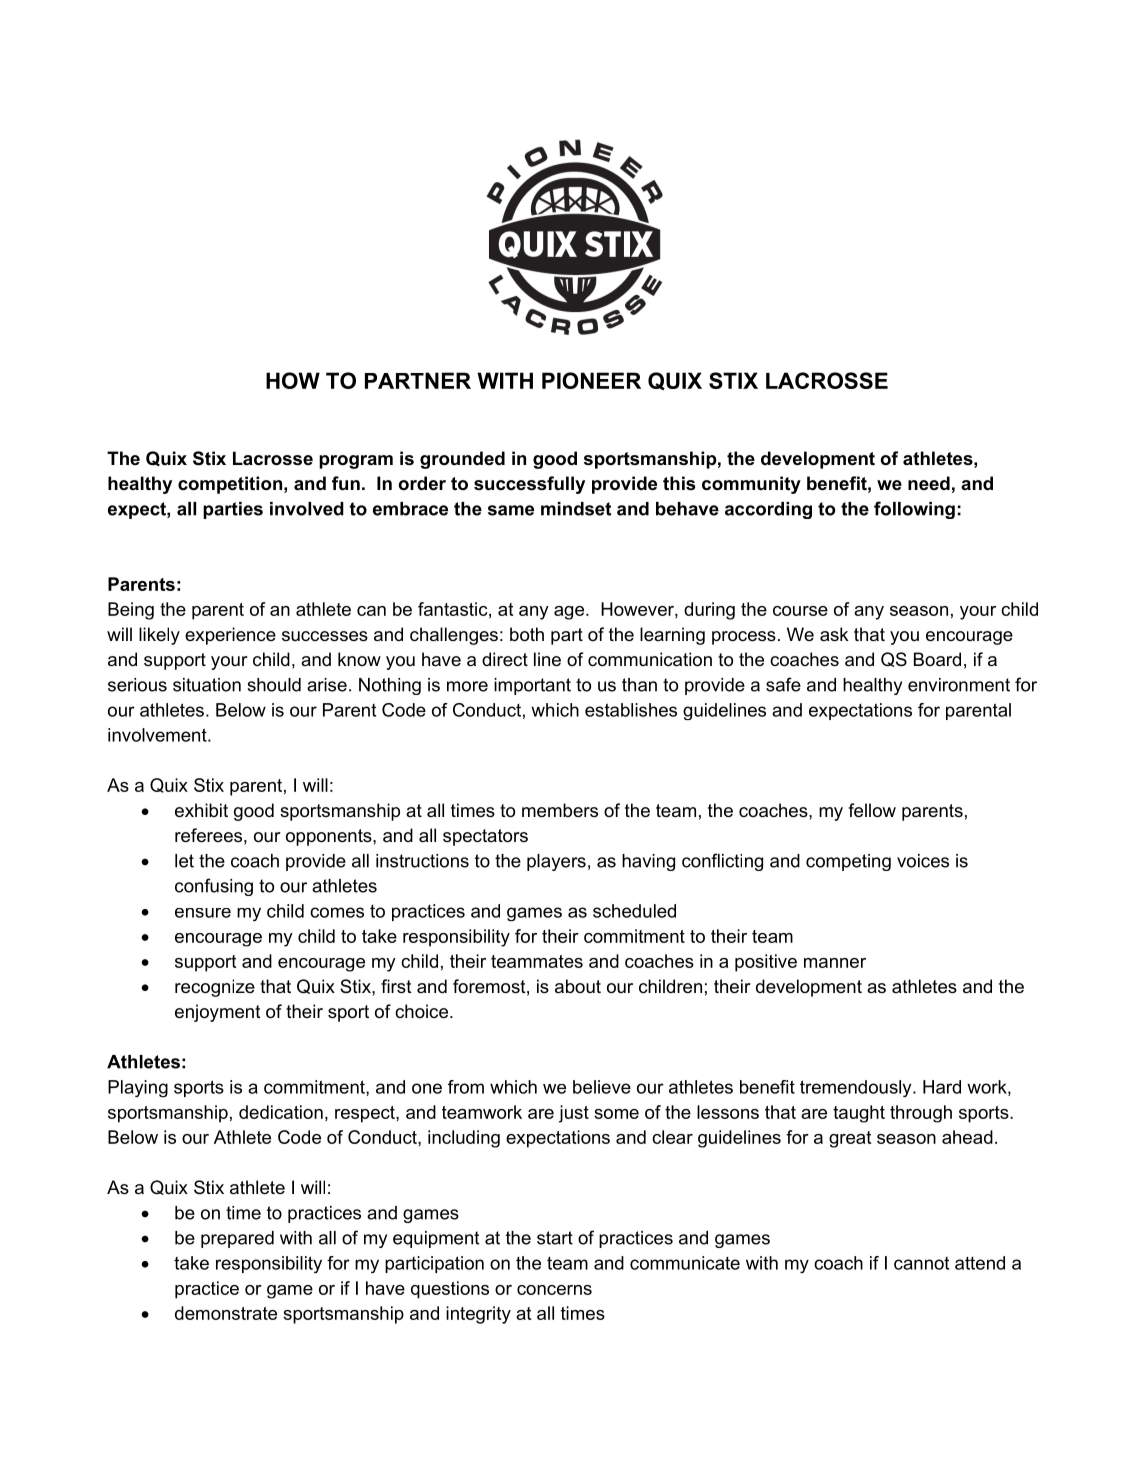 The height and width of the page is (1475, 1140). Describe the element at coordinates (602, 1087) in the page. I see `believe` at that location.
